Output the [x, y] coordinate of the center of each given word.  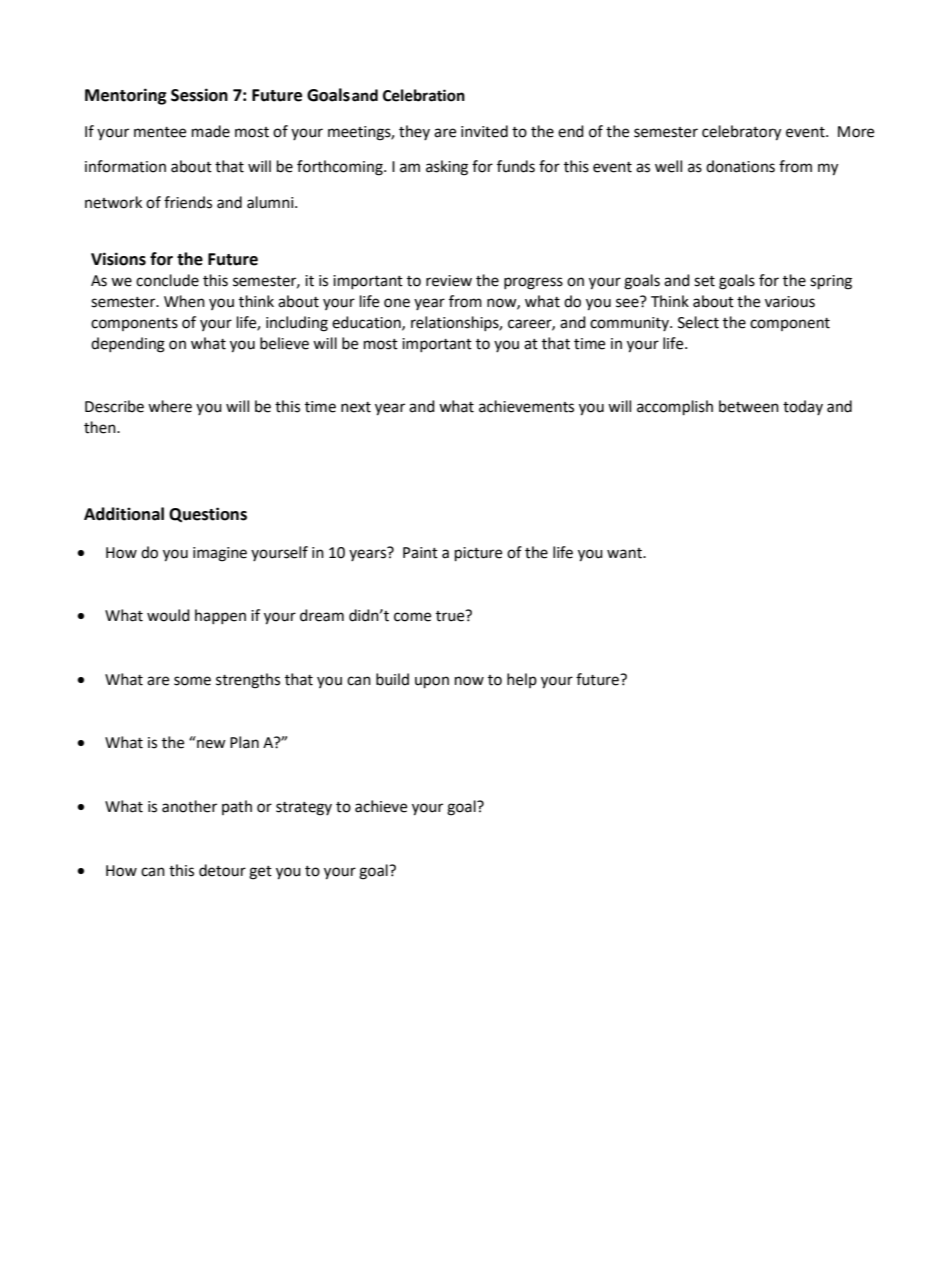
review [449, 281]
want [625, 553]
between [749, 406]
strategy [304, 809]
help [522, 680]
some [192, 681]
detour [222, 870]
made [211, 131]
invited [484, 131]
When [184, 301]
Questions [208, 515]
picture [478, 554]
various [790, 302]
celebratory [741, 133]
